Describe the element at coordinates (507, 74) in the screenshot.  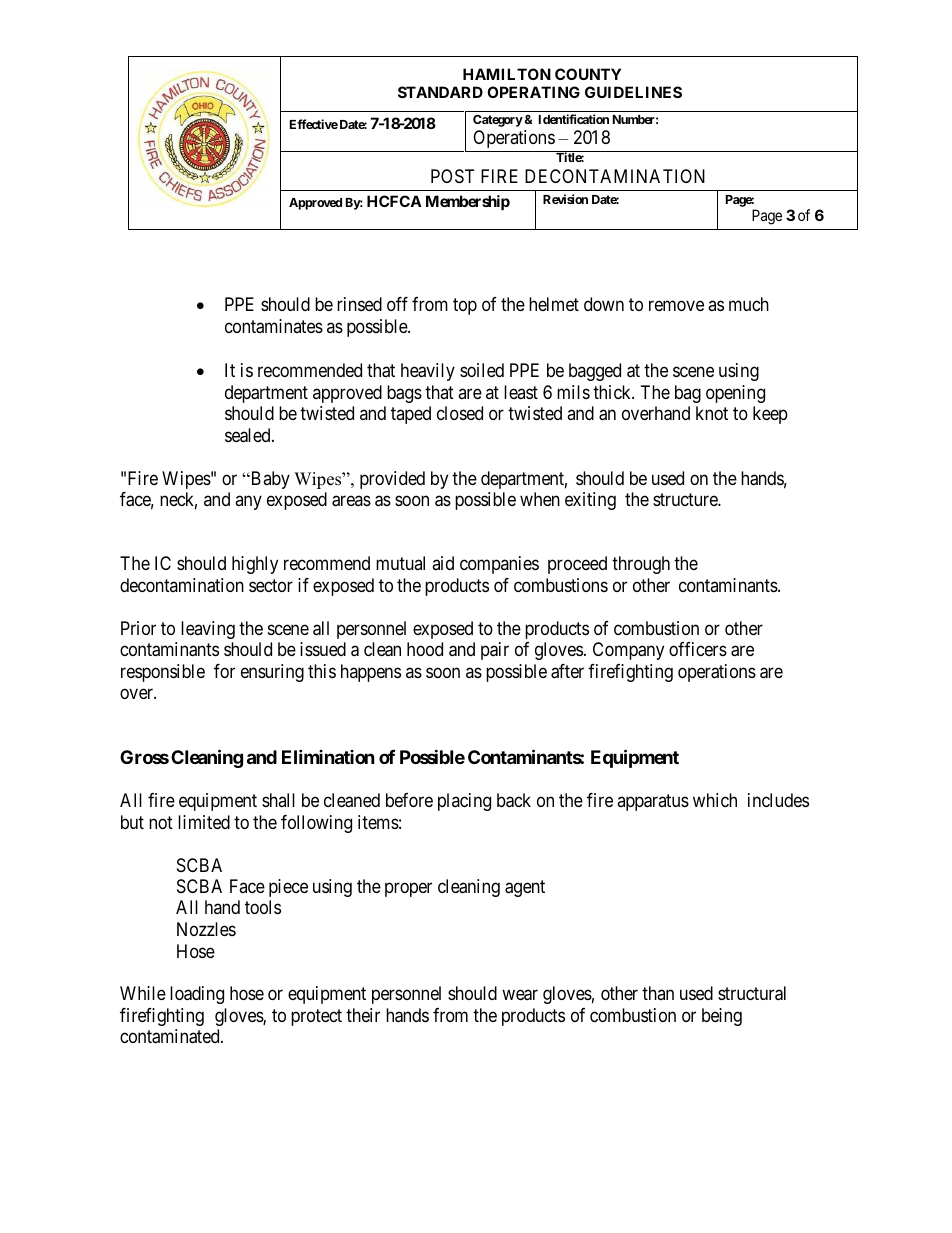
I see `HAMILTON` at that location.
